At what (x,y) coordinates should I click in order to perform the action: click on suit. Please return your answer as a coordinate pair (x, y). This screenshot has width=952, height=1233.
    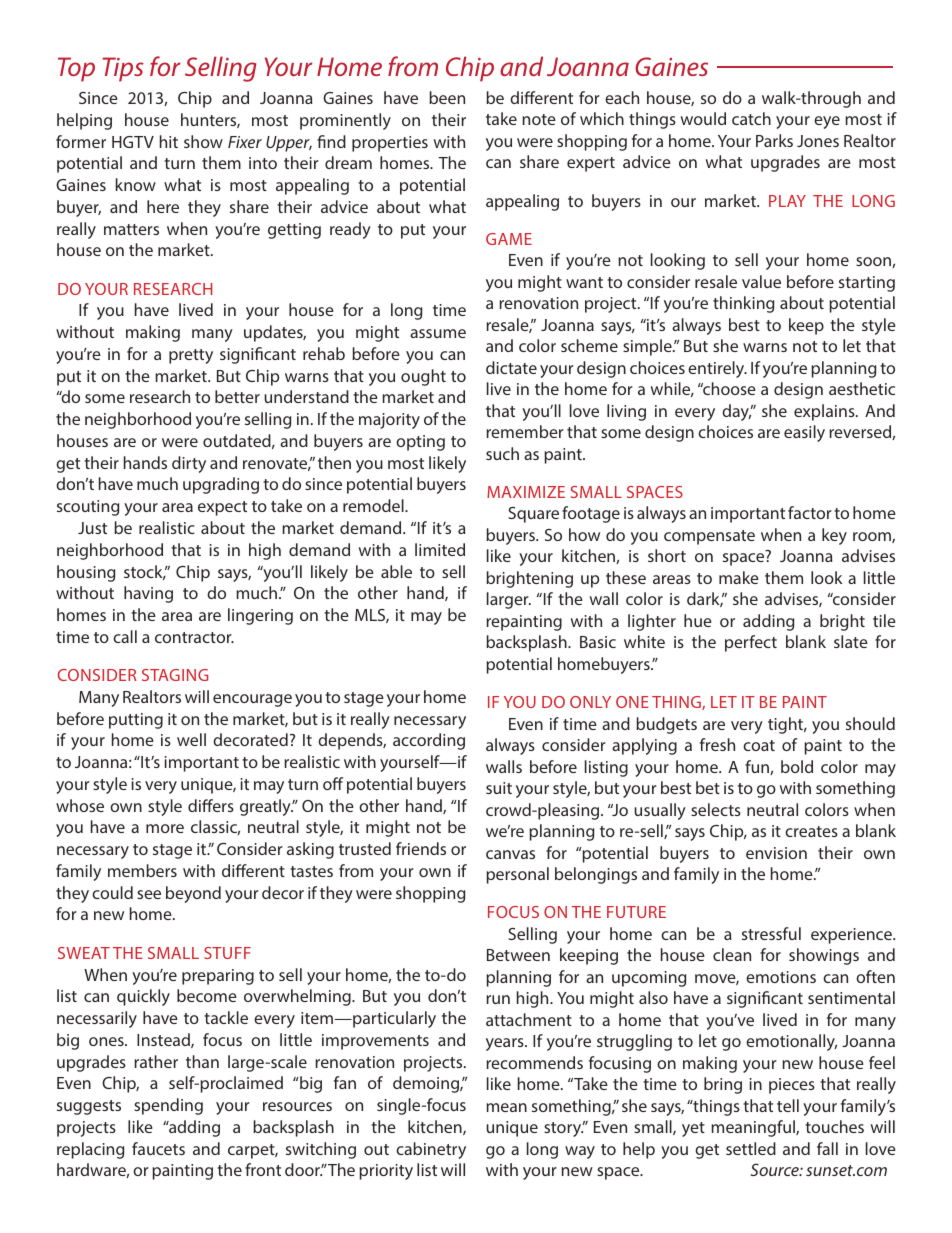
    Looking at the image, I should click on (499, 788).
